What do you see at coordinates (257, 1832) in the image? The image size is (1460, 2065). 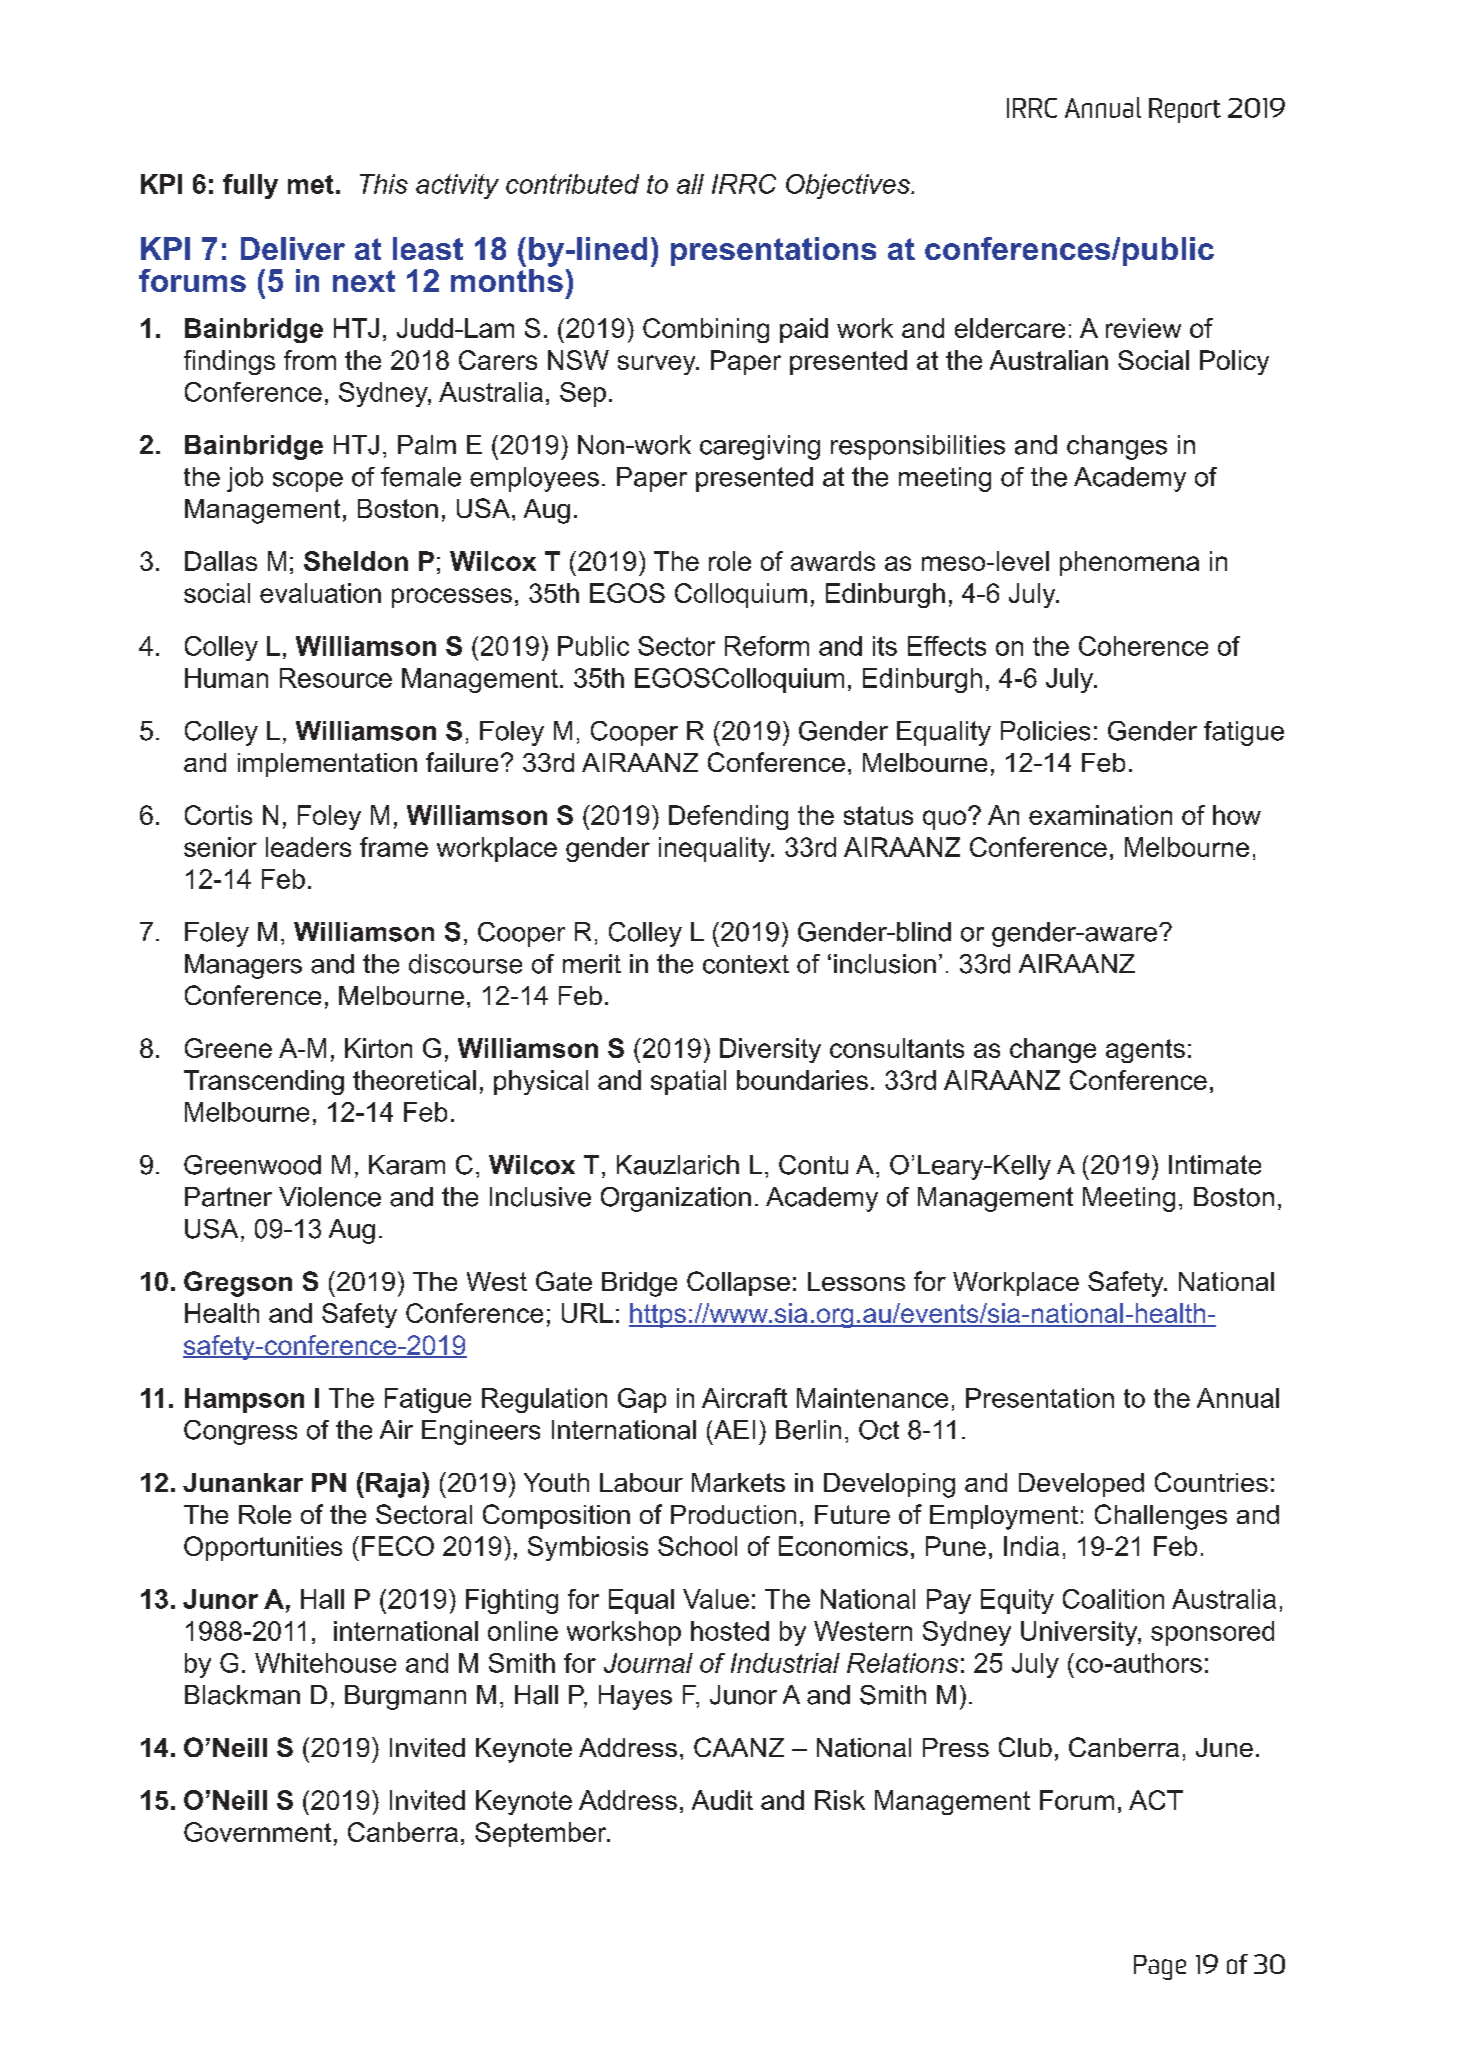 I see `Government` at bounding box center [257, 1832].
